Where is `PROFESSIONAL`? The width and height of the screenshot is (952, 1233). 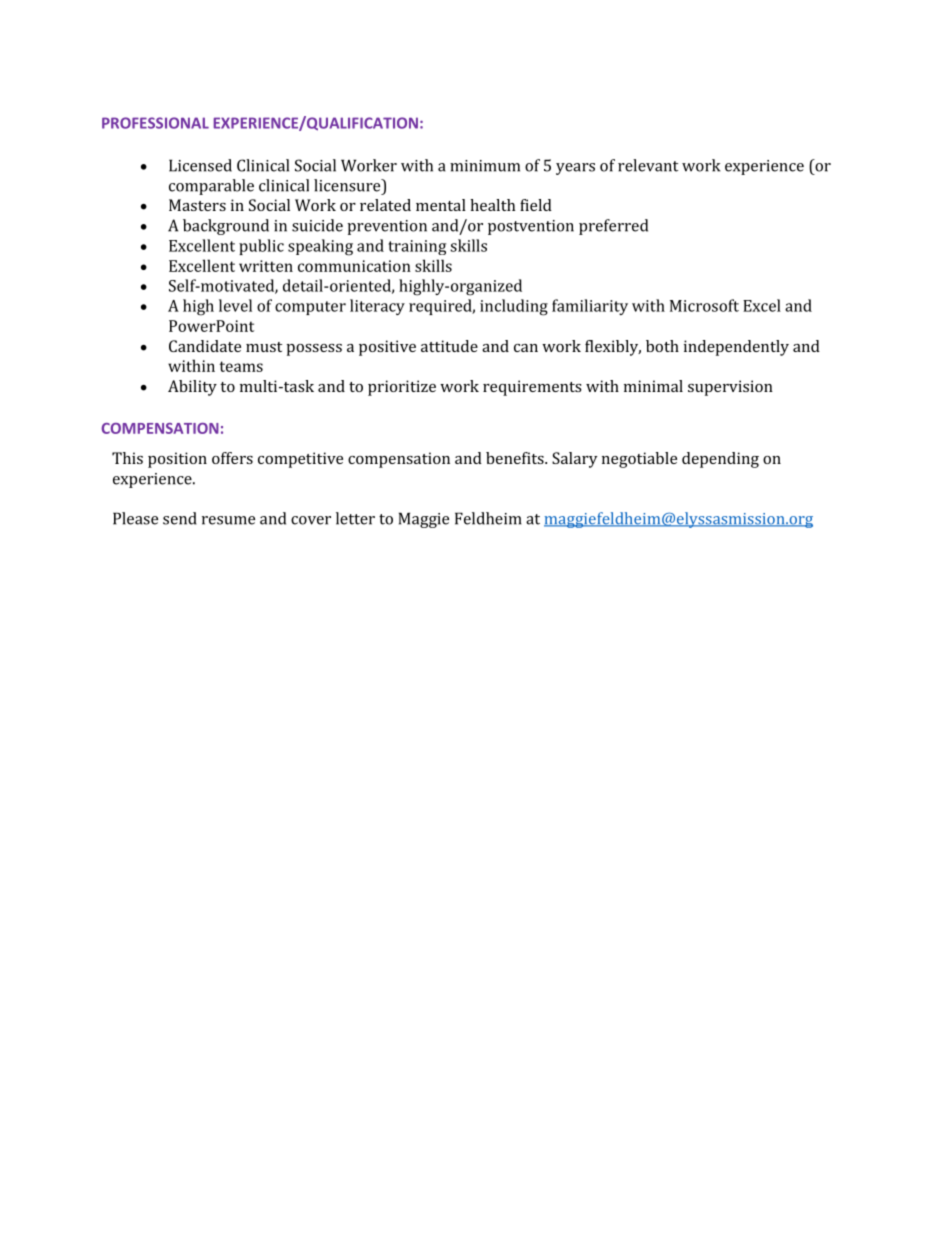
PROFESSIONAL is located at coordinates (155, 123).
